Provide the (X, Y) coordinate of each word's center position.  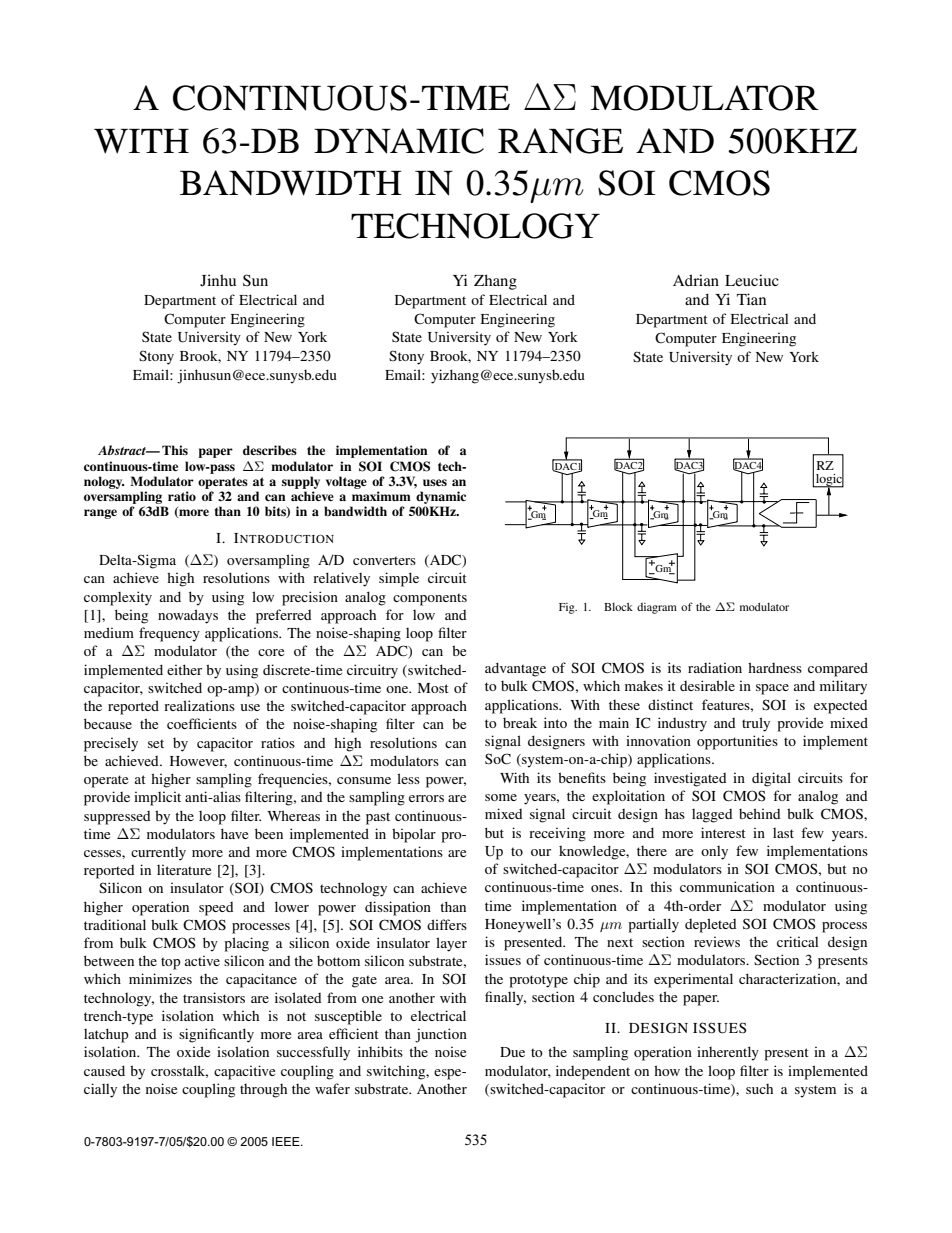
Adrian (696, 280)
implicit (157, 798)
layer (451, 944)
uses (435, 482)
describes (270, 450)
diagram (657, 608)
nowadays (188, 616)
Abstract (123, 450)
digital (771, 779)
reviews (717, 941)
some (501, 797)
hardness (775, 667)
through (263, 1091)
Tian (751, 299)
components (430, 599)
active (202, 960)
